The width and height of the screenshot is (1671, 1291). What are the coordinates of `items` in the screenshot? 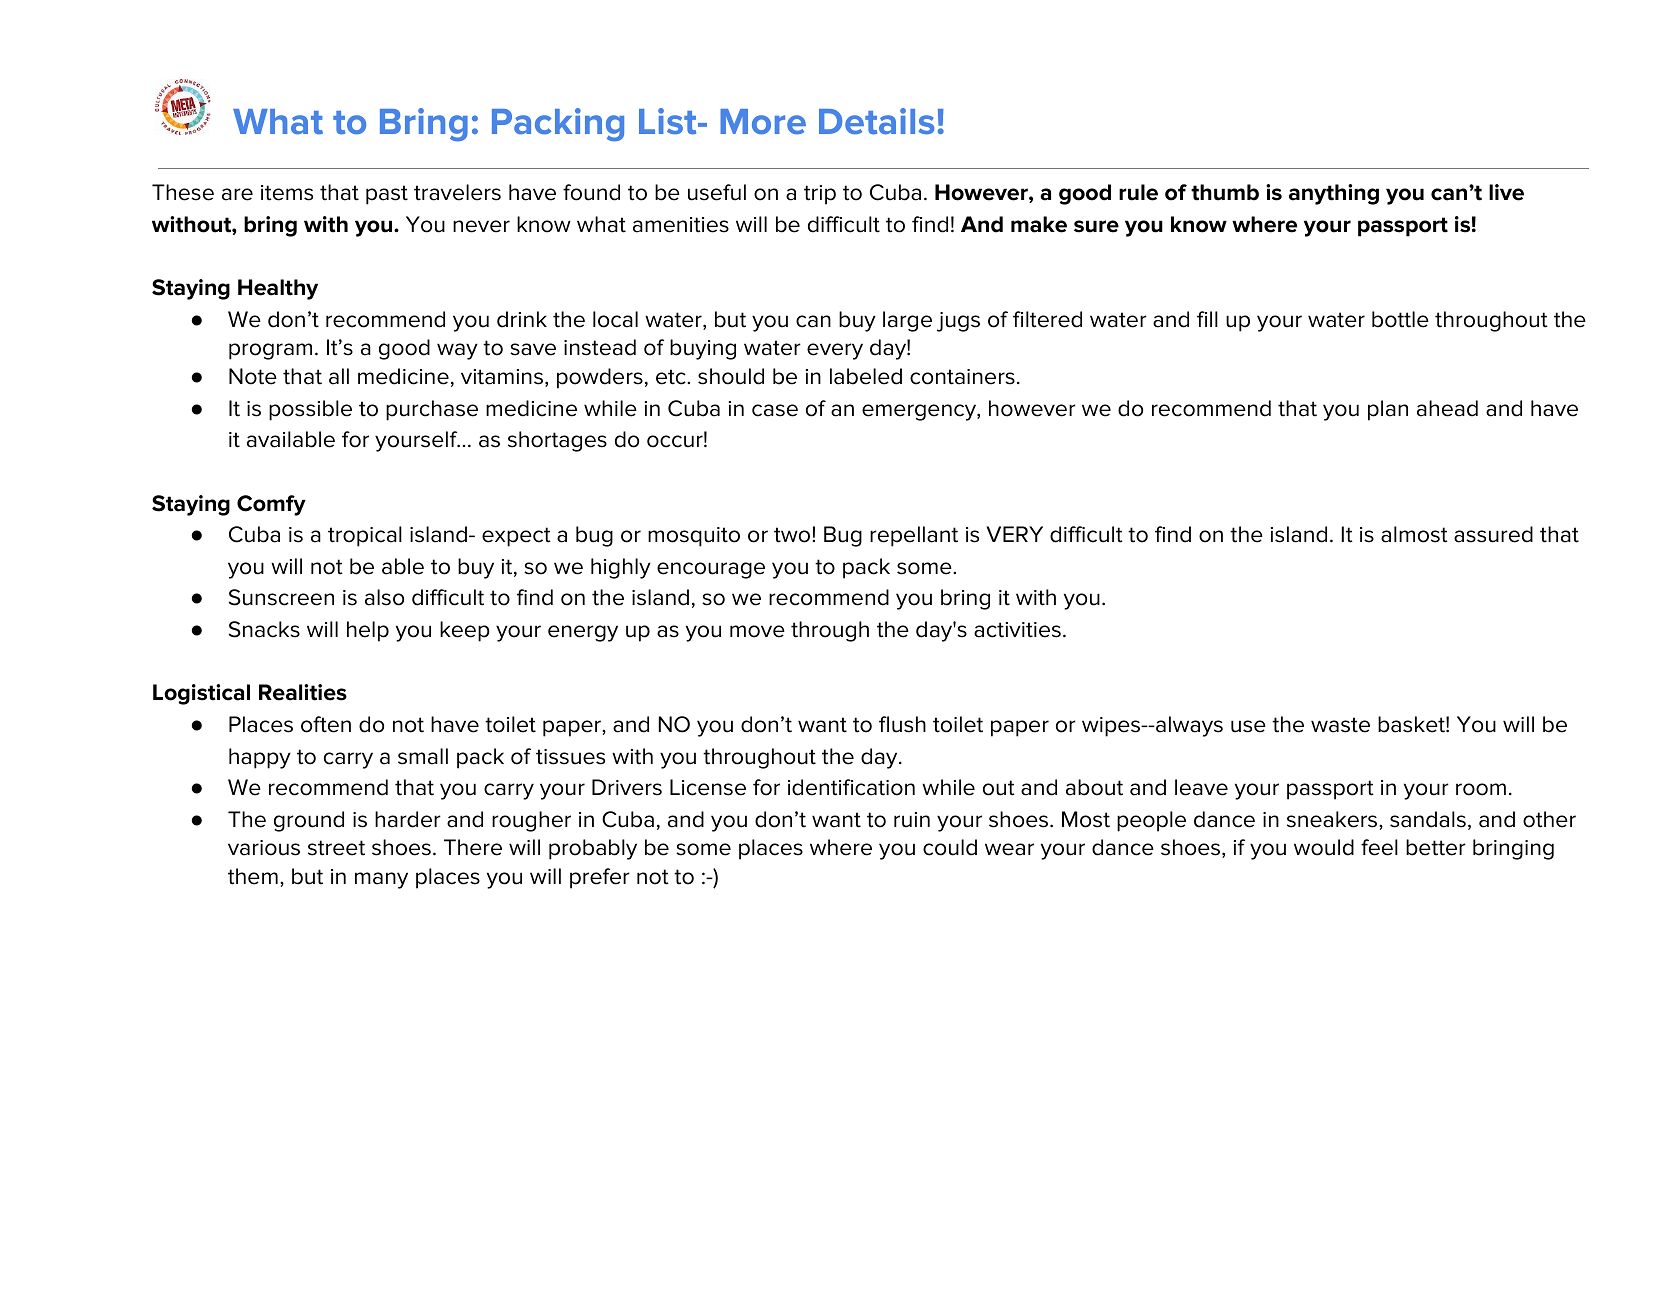 It's located at (287, 193).
